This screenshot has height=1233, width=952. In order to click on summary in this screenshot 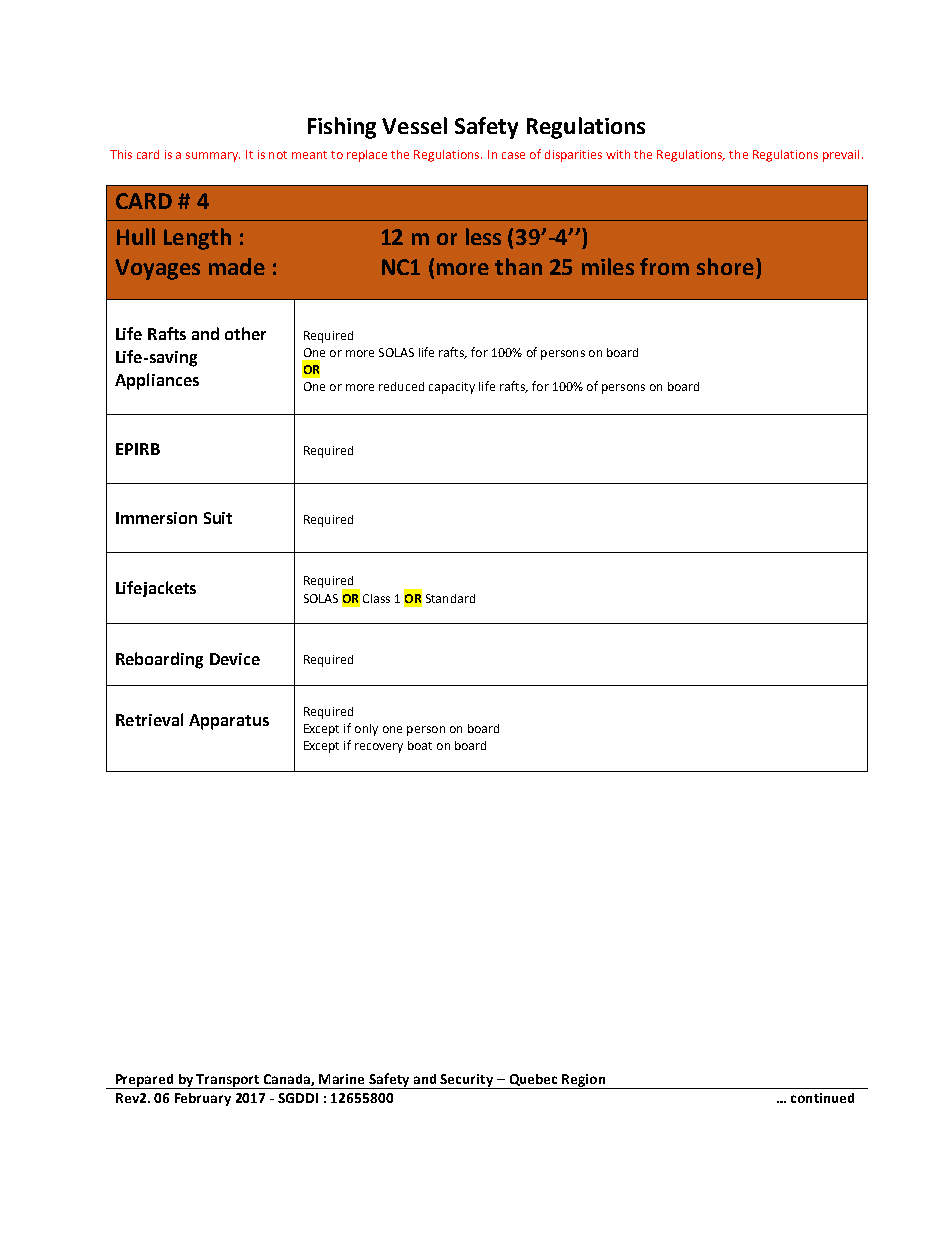, I will do `click(213, 157)`.
